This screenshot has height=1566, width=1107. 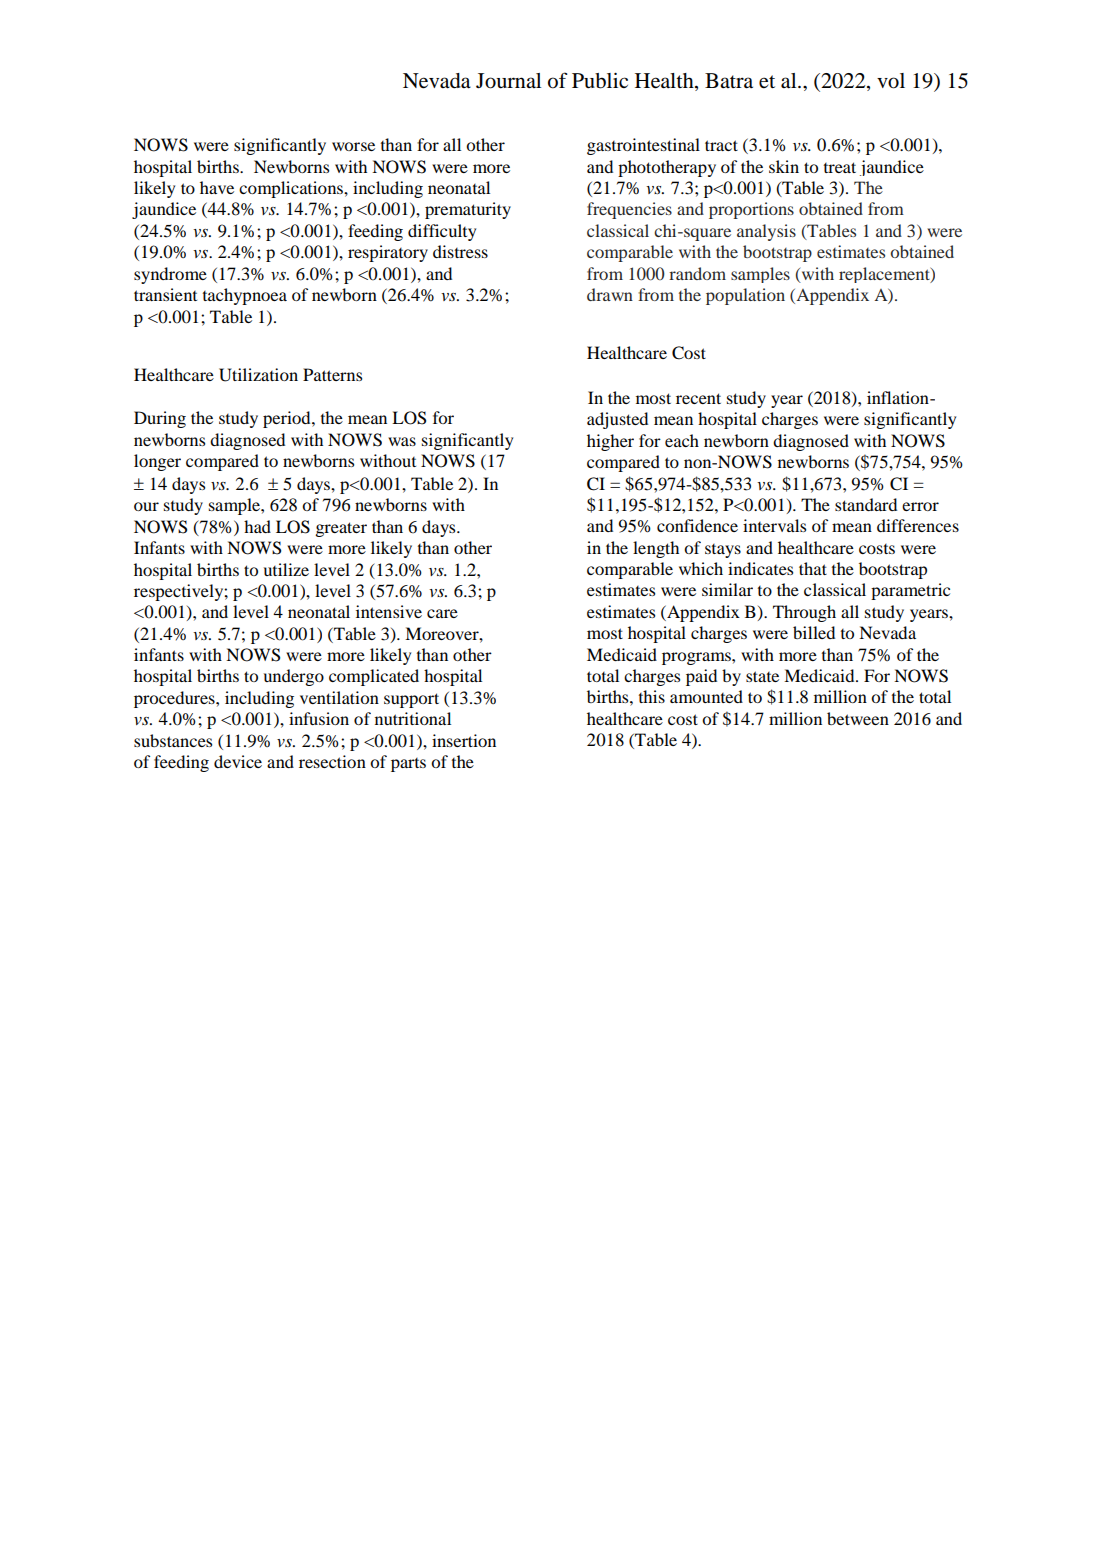 What do you see at coordinates (698, 398) in the screenshot?
I see `recent` at bounding box center [698, 398].
